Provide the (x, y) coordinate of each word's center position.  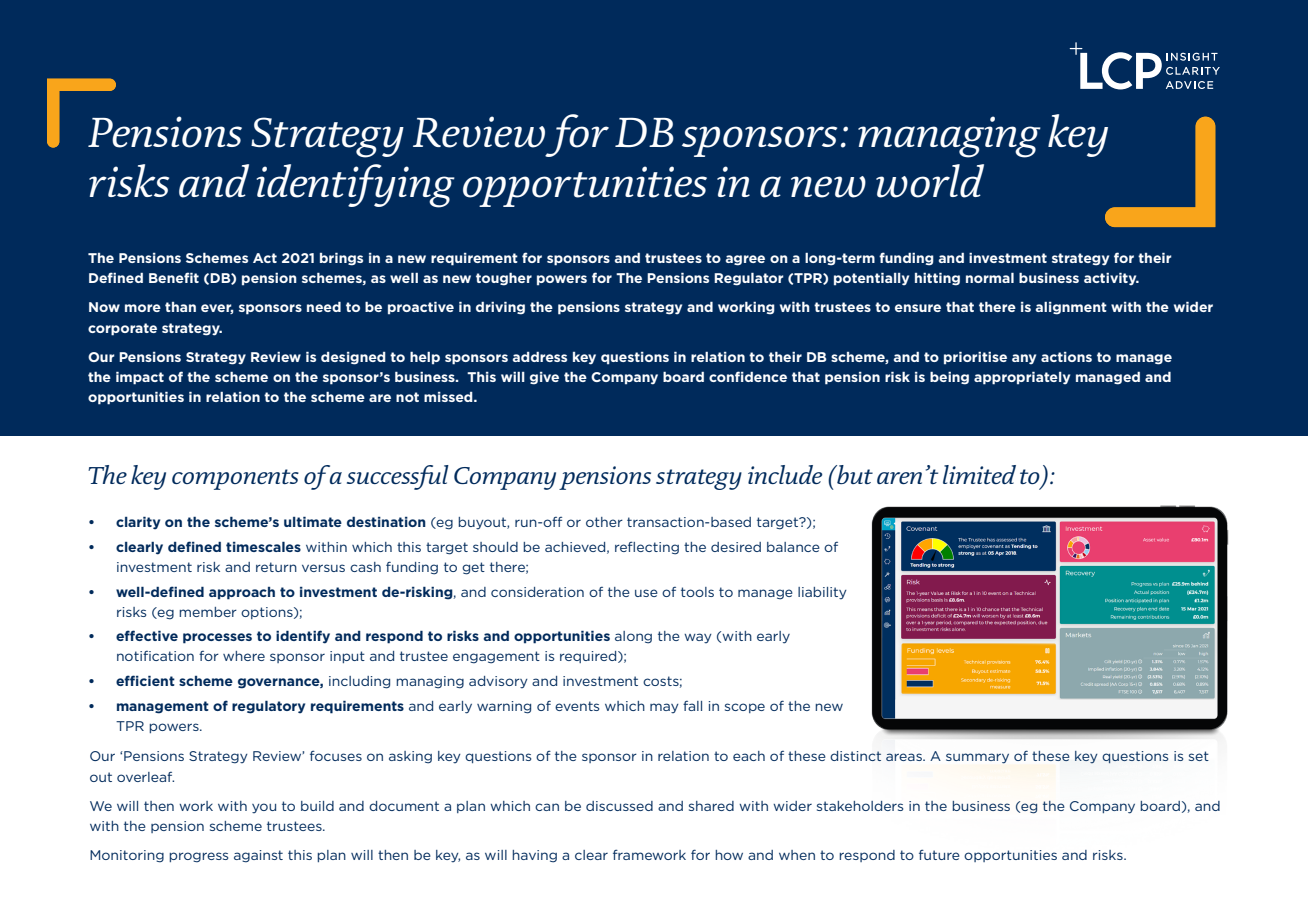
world (930, 181)
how (729, 855)
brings (341, 259)
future (939, 854)
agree (745, 260)
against (258, 856)
